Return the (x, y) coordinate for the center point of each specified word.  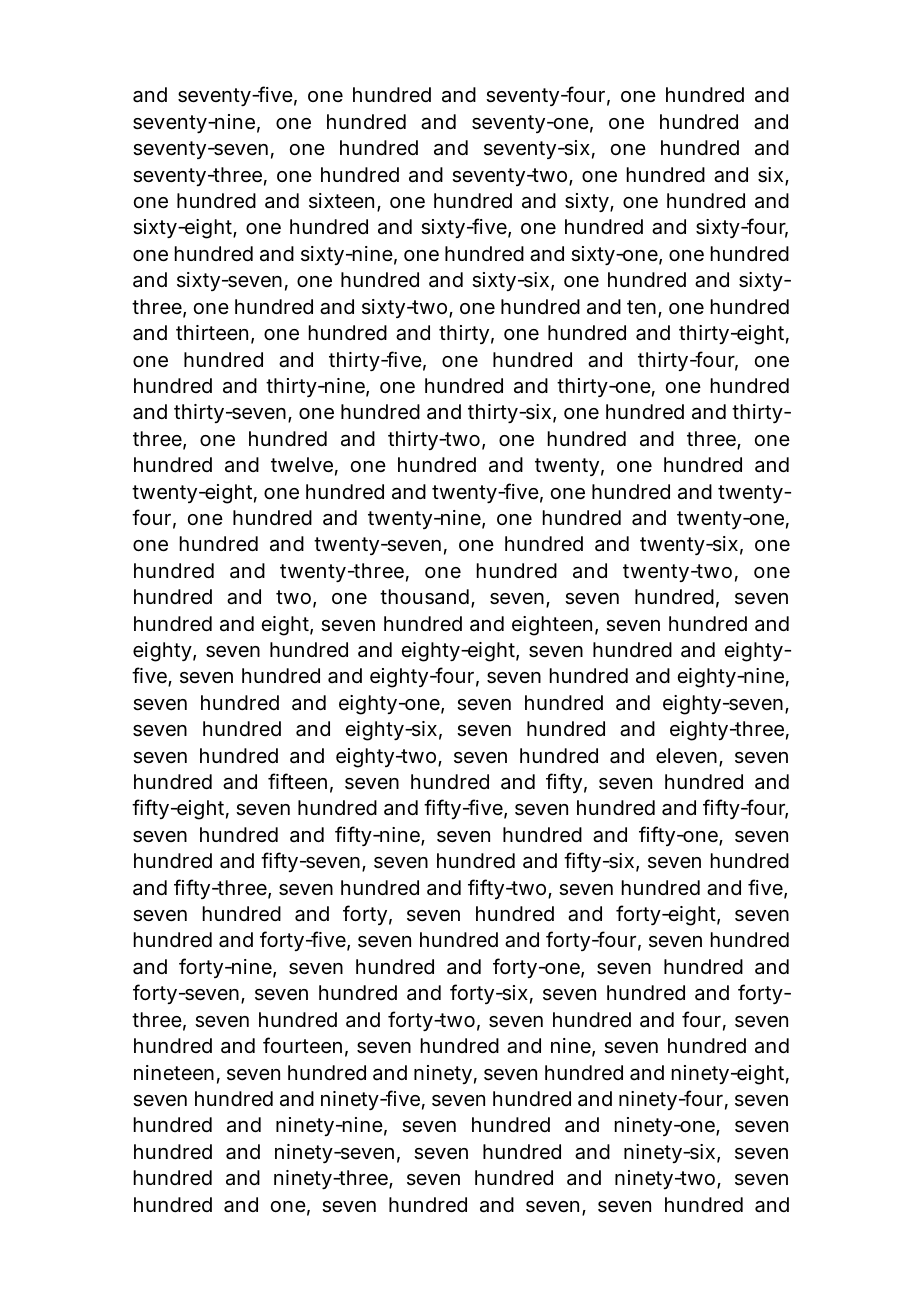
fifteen (297, 781)
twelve (302, 465)
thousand (424, 597)
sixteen (341, 201)
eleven (686, 756)
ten (641, 307)
